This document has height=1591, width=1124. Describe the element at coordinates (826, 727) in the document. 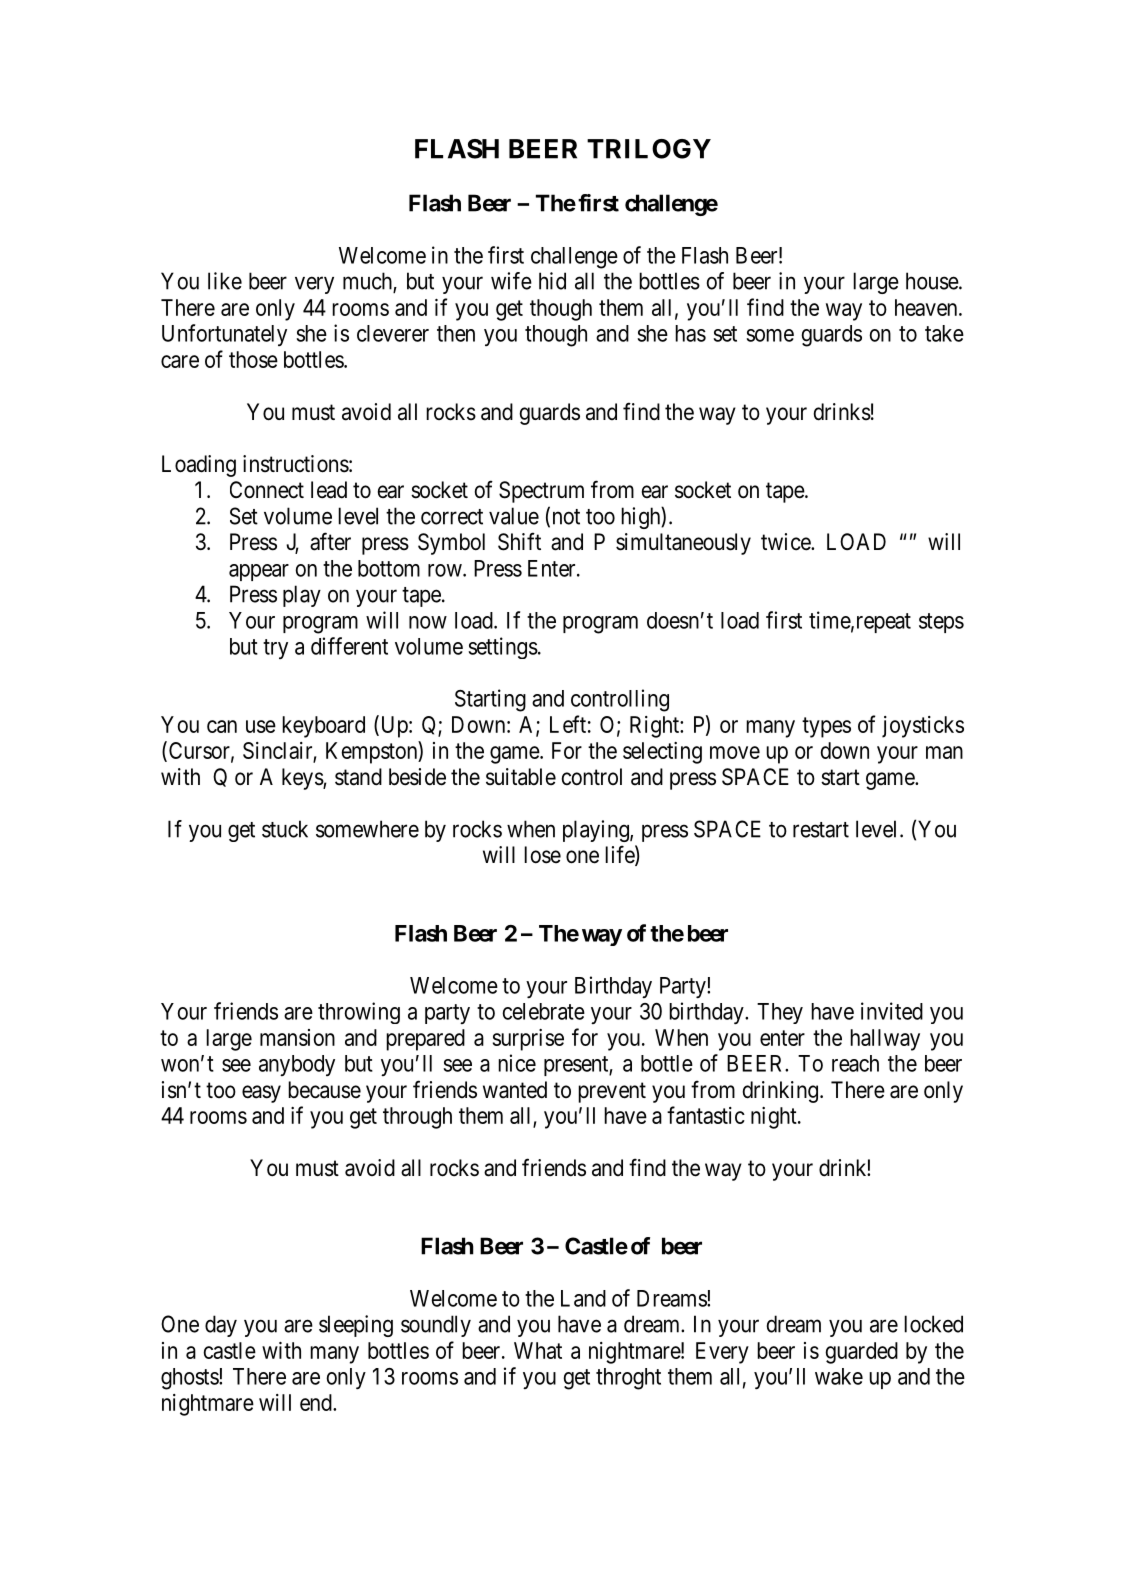

I see `types` at that location.
